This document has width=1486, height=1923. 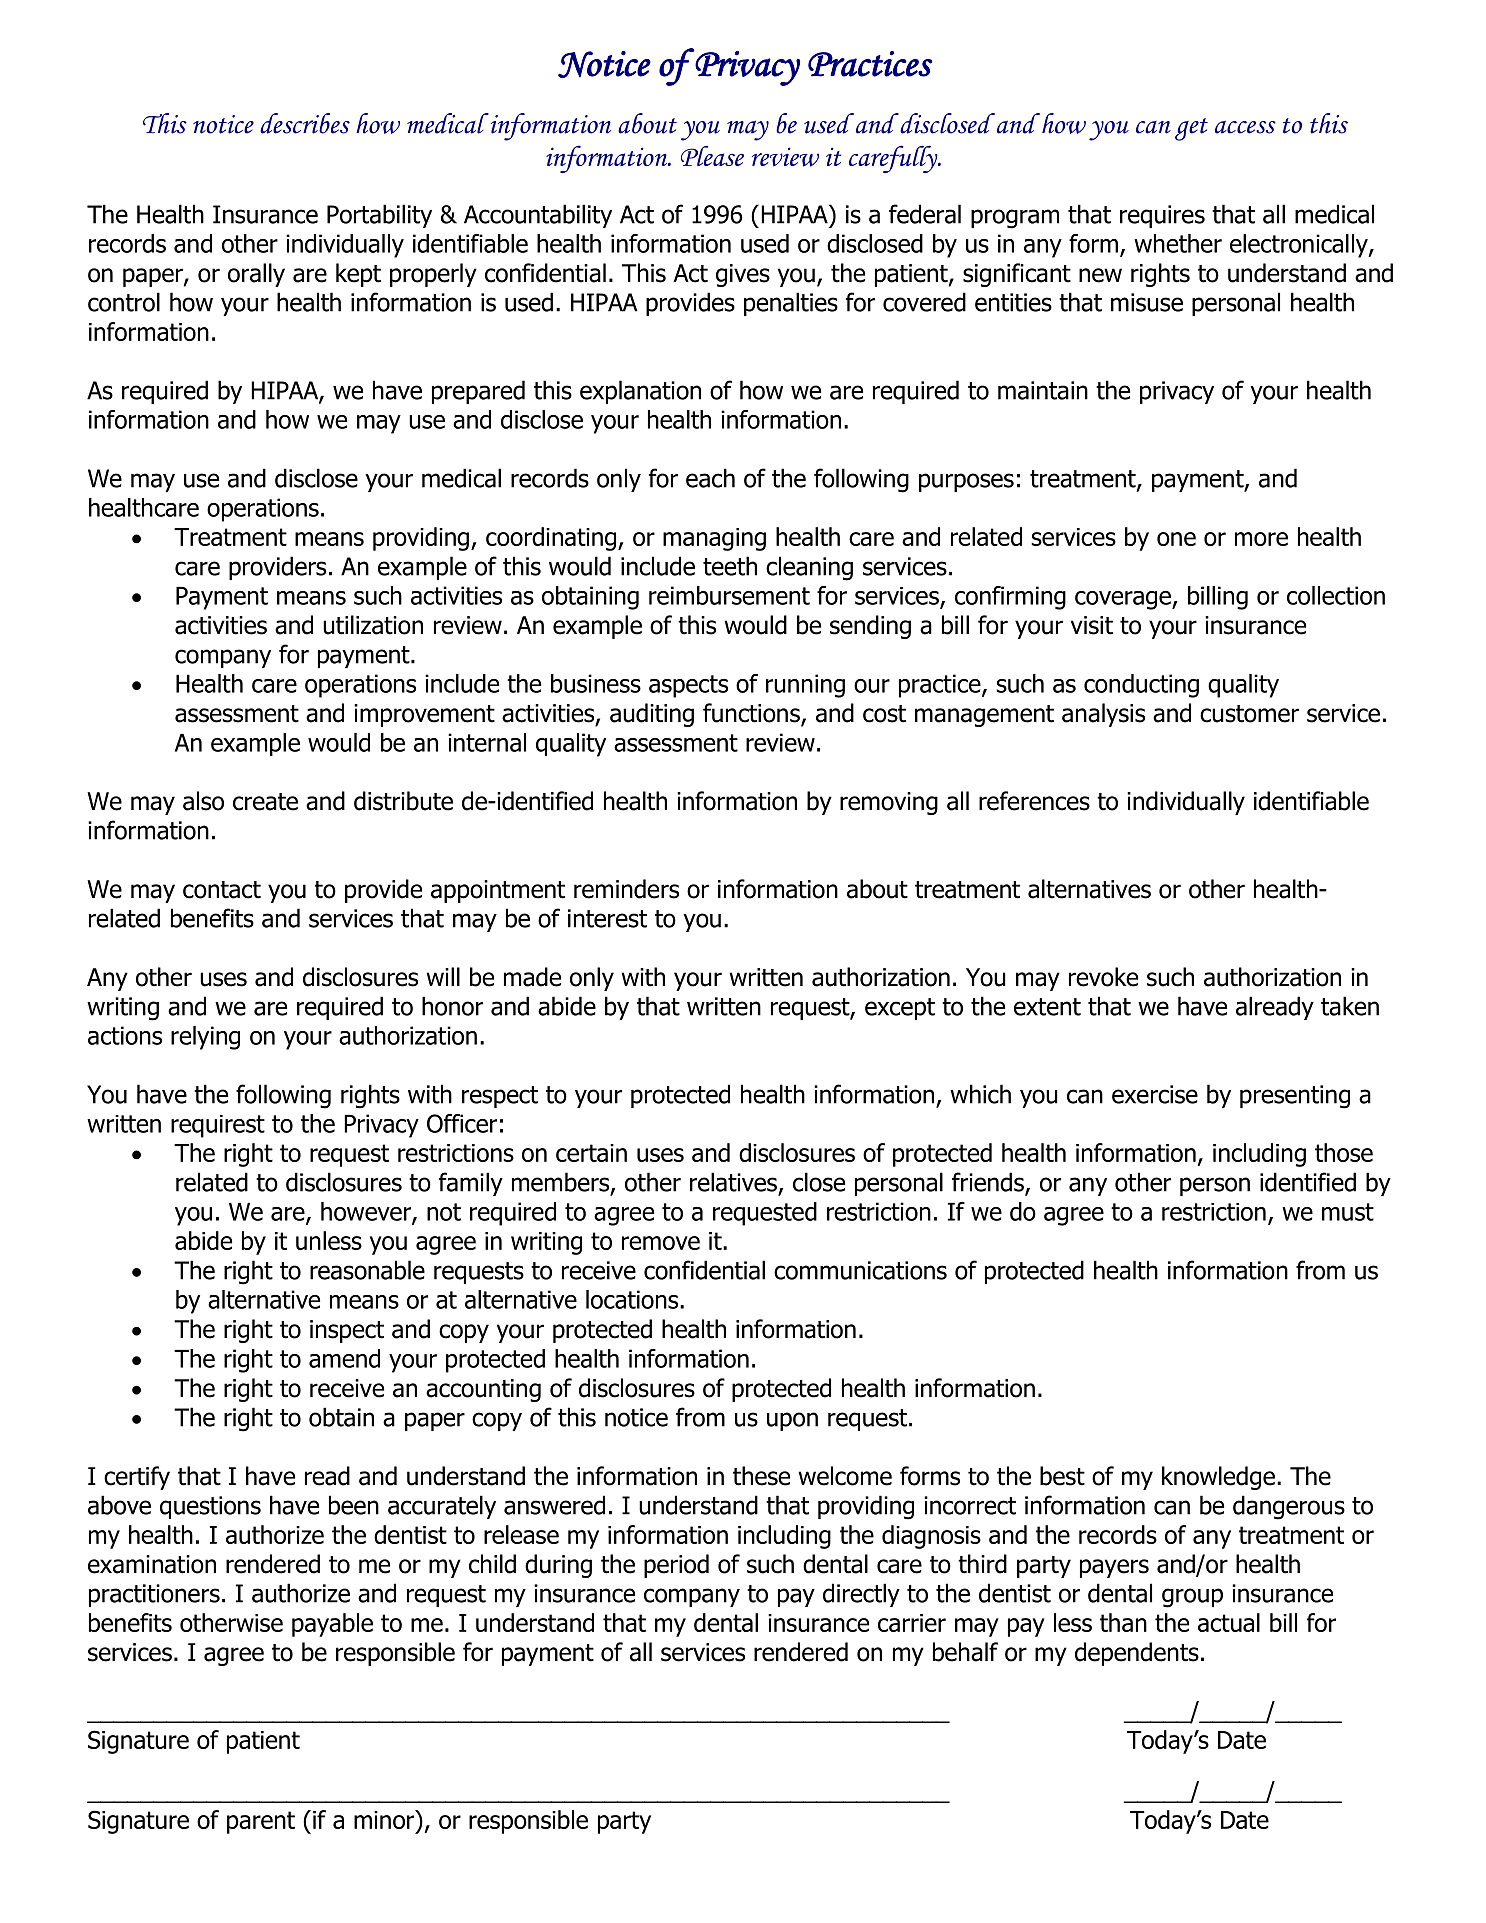 I want to click on get, so click(x=1191, y=129).
